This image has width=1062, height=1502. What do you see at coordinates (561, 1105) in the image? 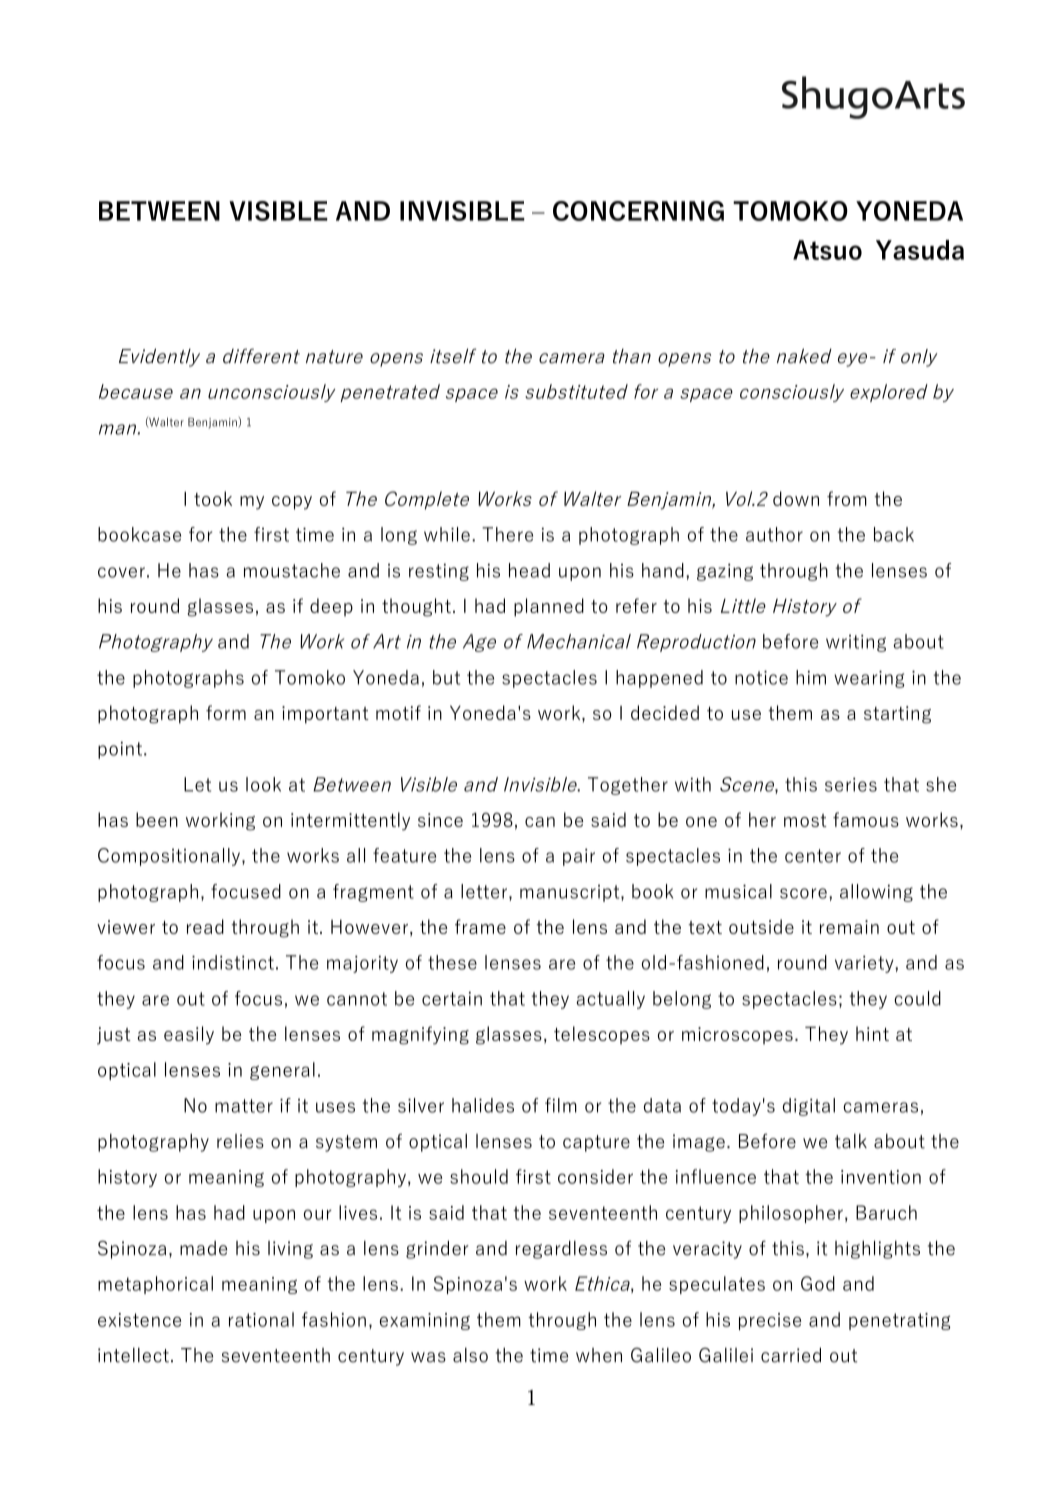
I see `film` at bounding box center [561, 1105].
